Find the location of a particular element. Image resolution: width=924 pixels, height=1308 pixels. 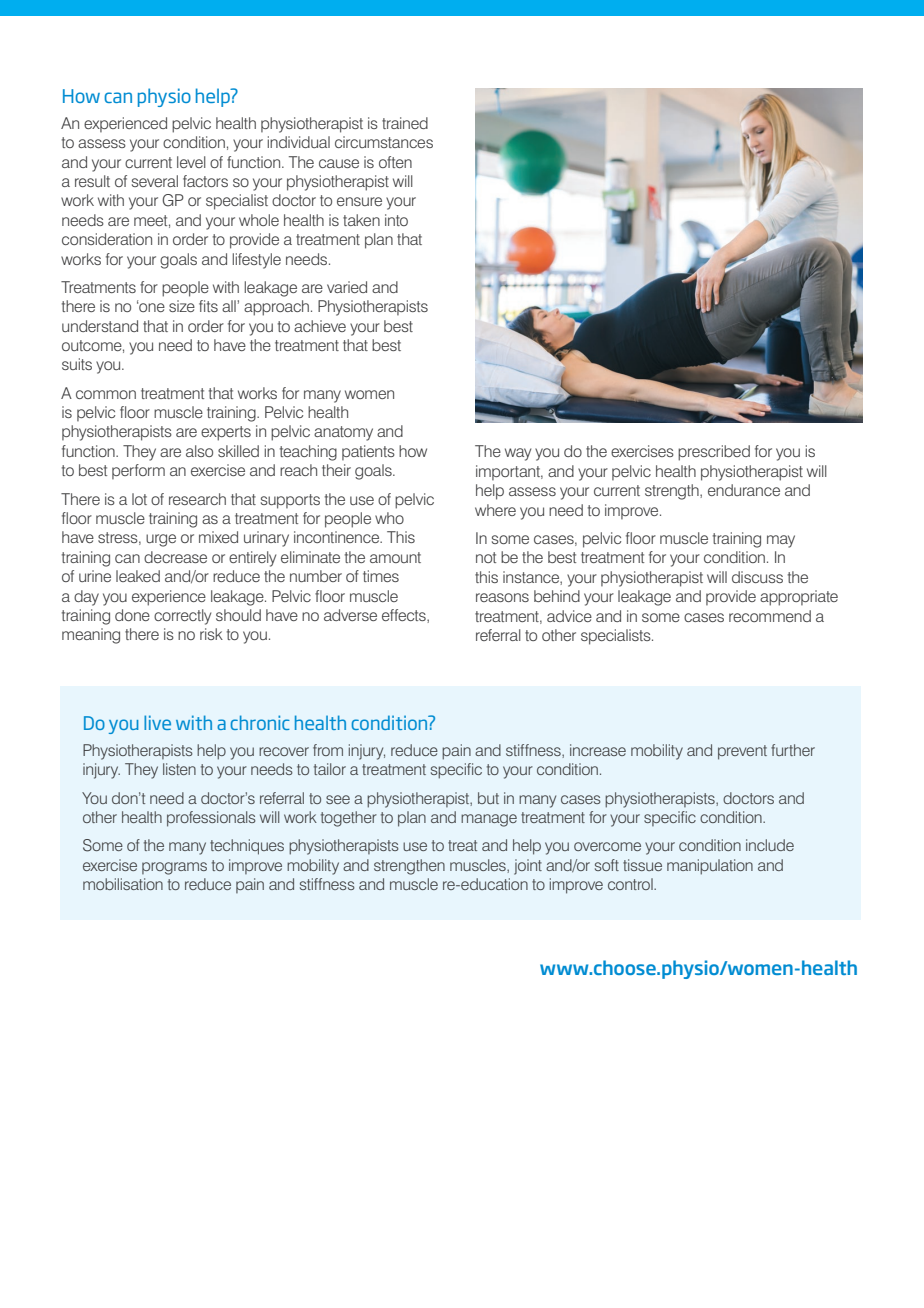

endurance is located at coordinates (744, 490).
